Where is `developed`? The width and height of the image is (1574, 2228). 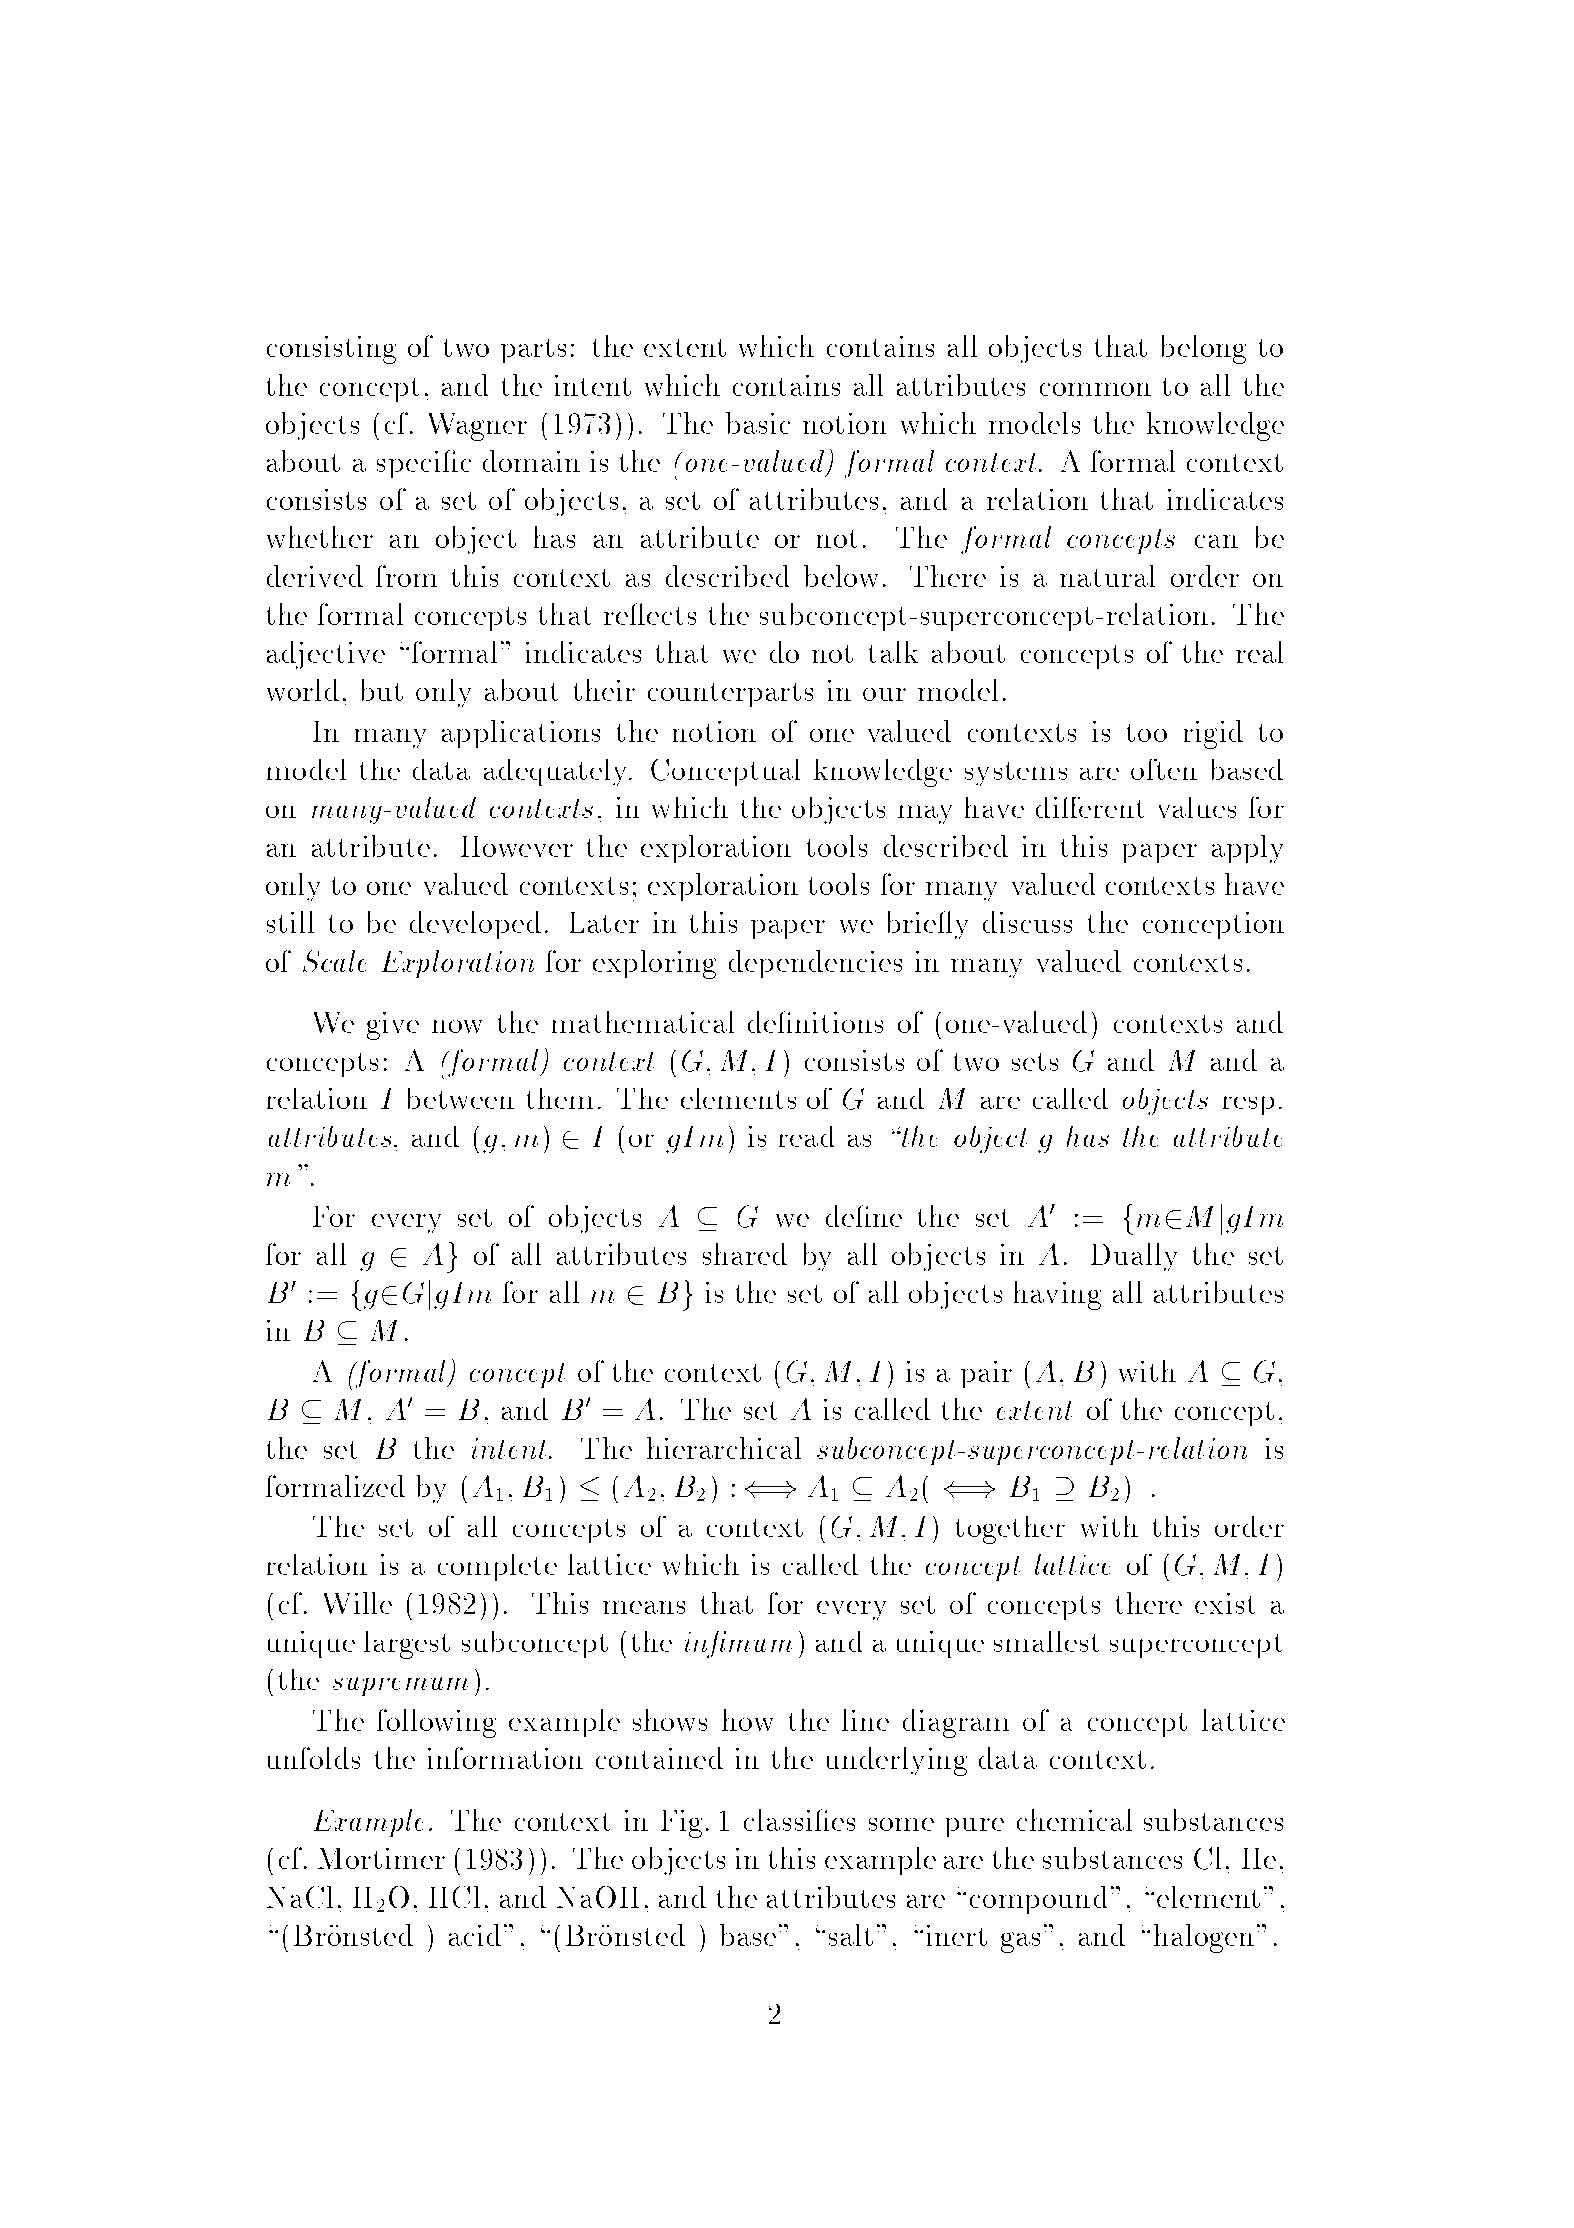
developed is located at coordinates (475, 925).
